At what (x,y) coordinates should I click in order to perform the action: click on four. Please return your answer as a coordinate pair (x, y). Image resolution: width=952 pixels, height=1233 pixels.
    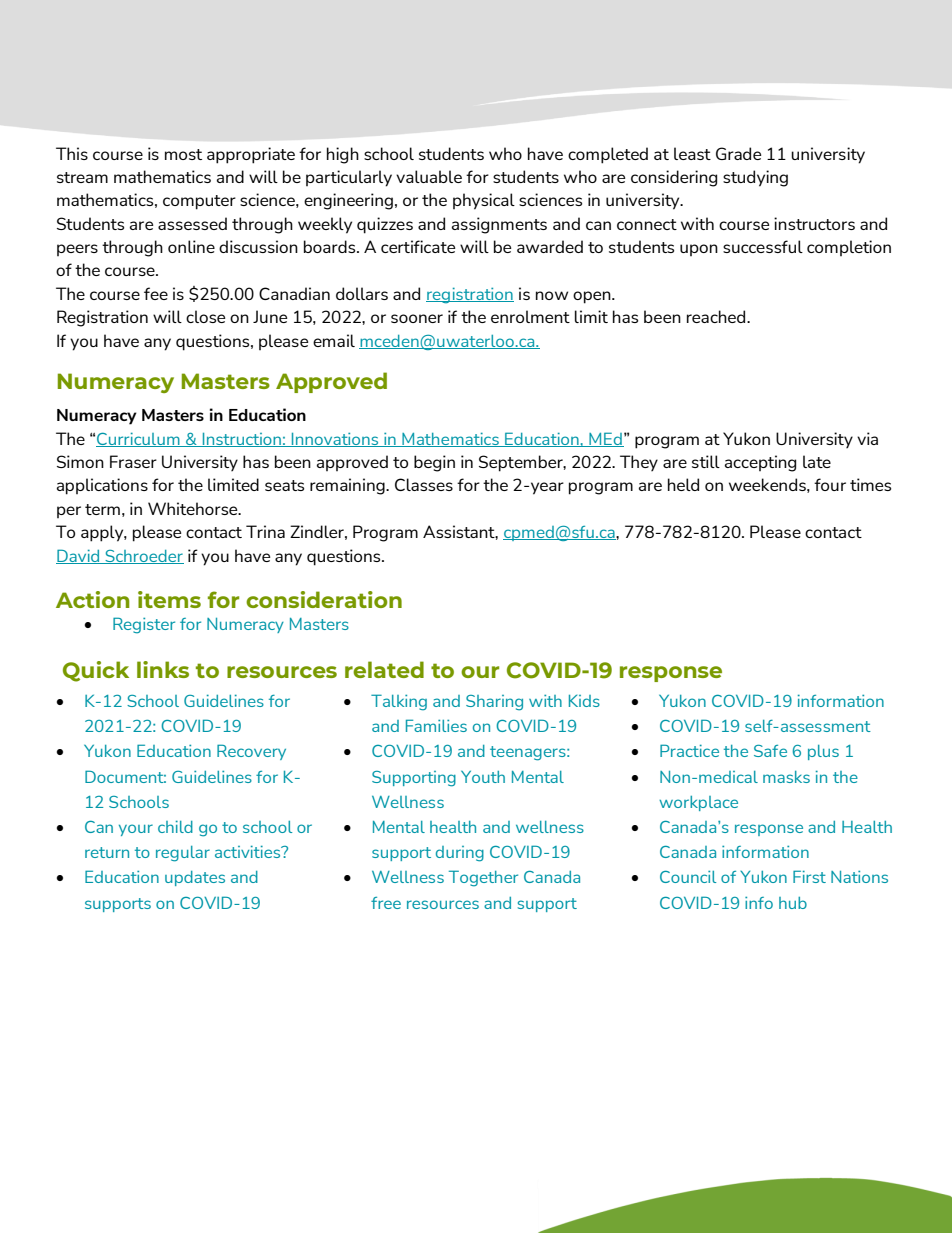
    Looking at the image, I should click on (830, 484).
